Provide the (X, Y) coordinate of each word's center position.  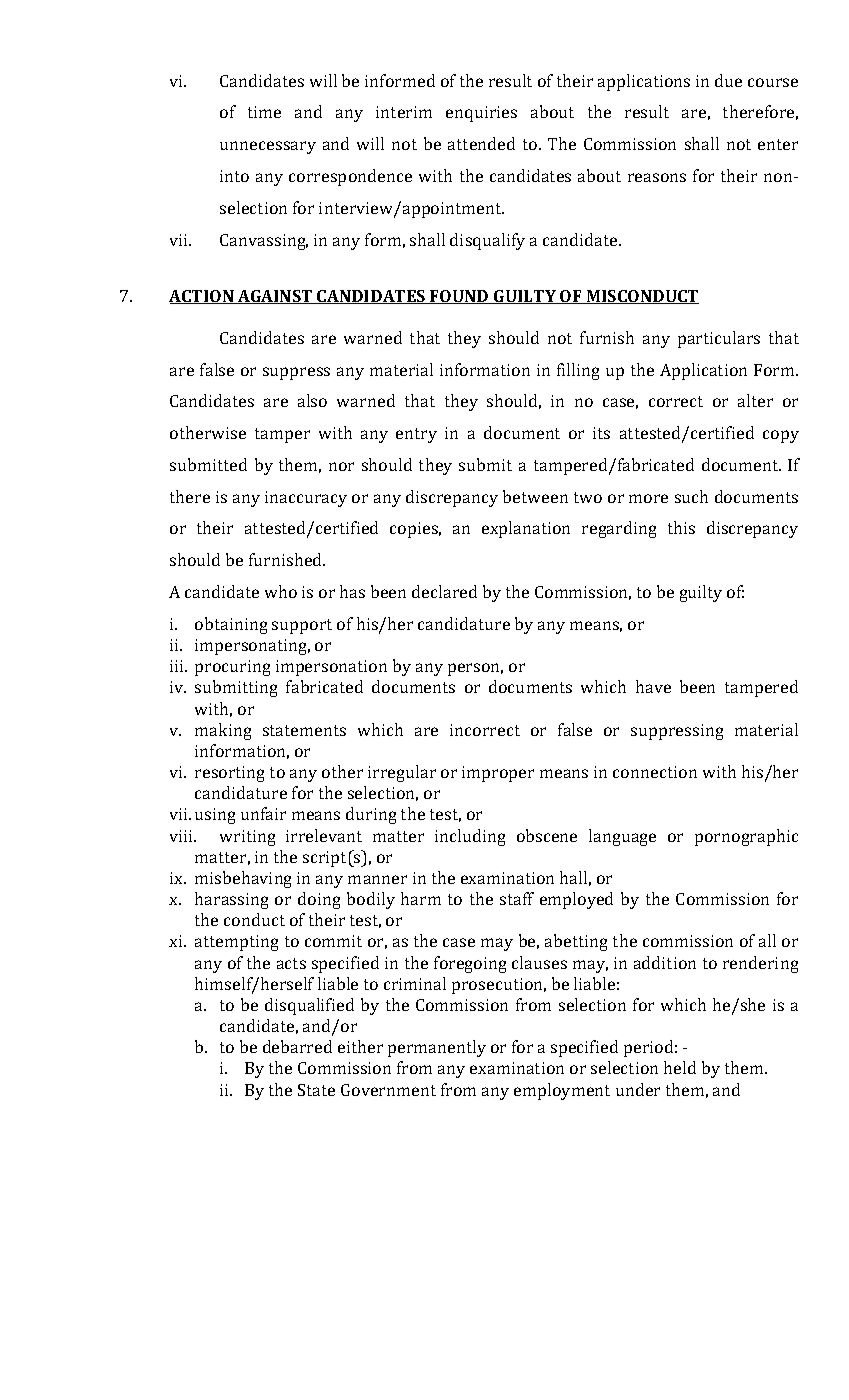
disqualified (309, 1006)
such (691, 496)
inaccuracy (306, 499)
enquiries (481, 114)
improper (498, 774)
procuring (232, 668)
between (535, 496)
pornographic (746, 837)
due (728, 80)
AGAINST (275, 297)
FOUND (459, 297)
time (264, 112)
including (470, 837)
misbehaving (243, 879)
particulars (719, 339)
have (653, 686)
